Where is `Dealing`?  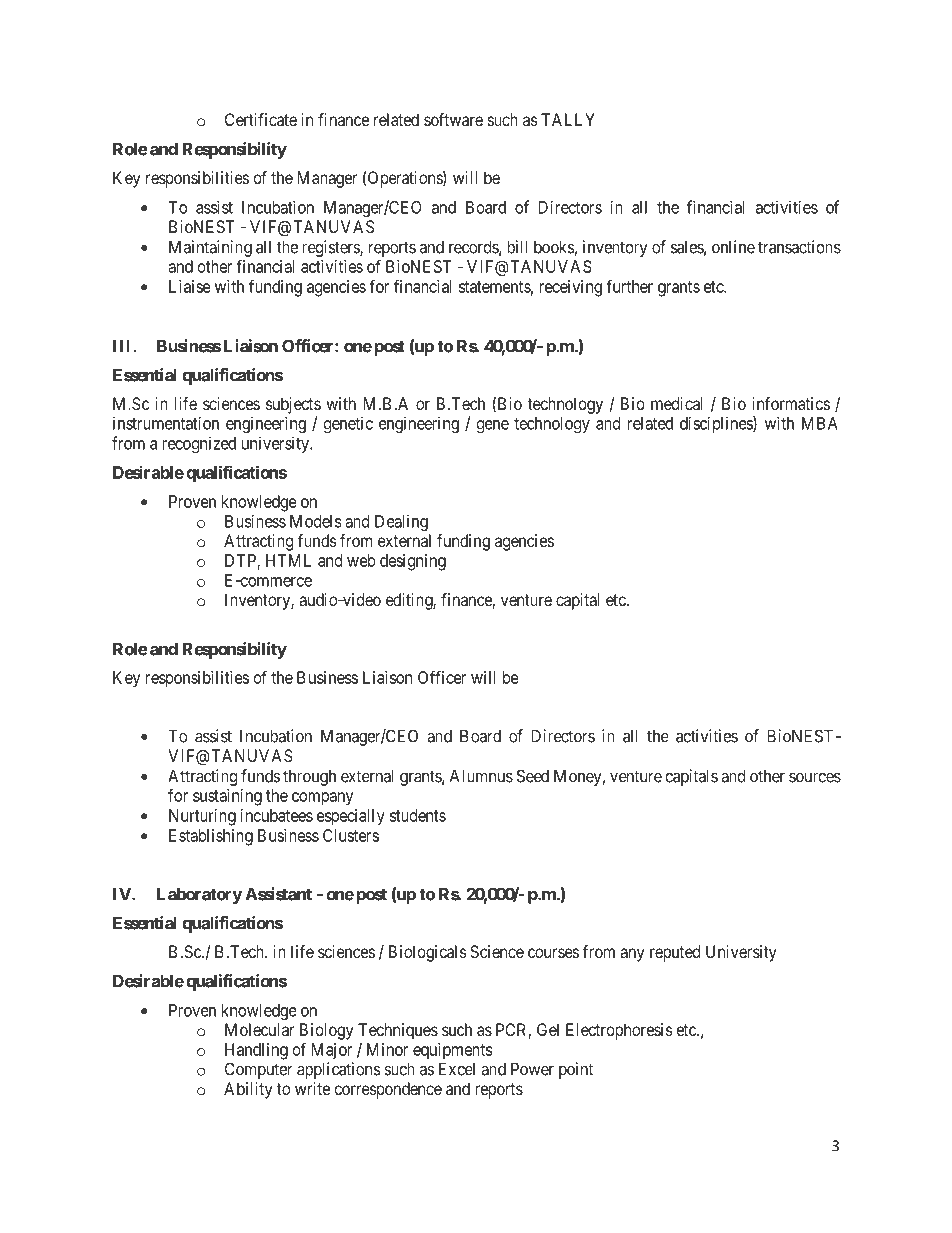 Dealing is located at coordinates (401, 522).
